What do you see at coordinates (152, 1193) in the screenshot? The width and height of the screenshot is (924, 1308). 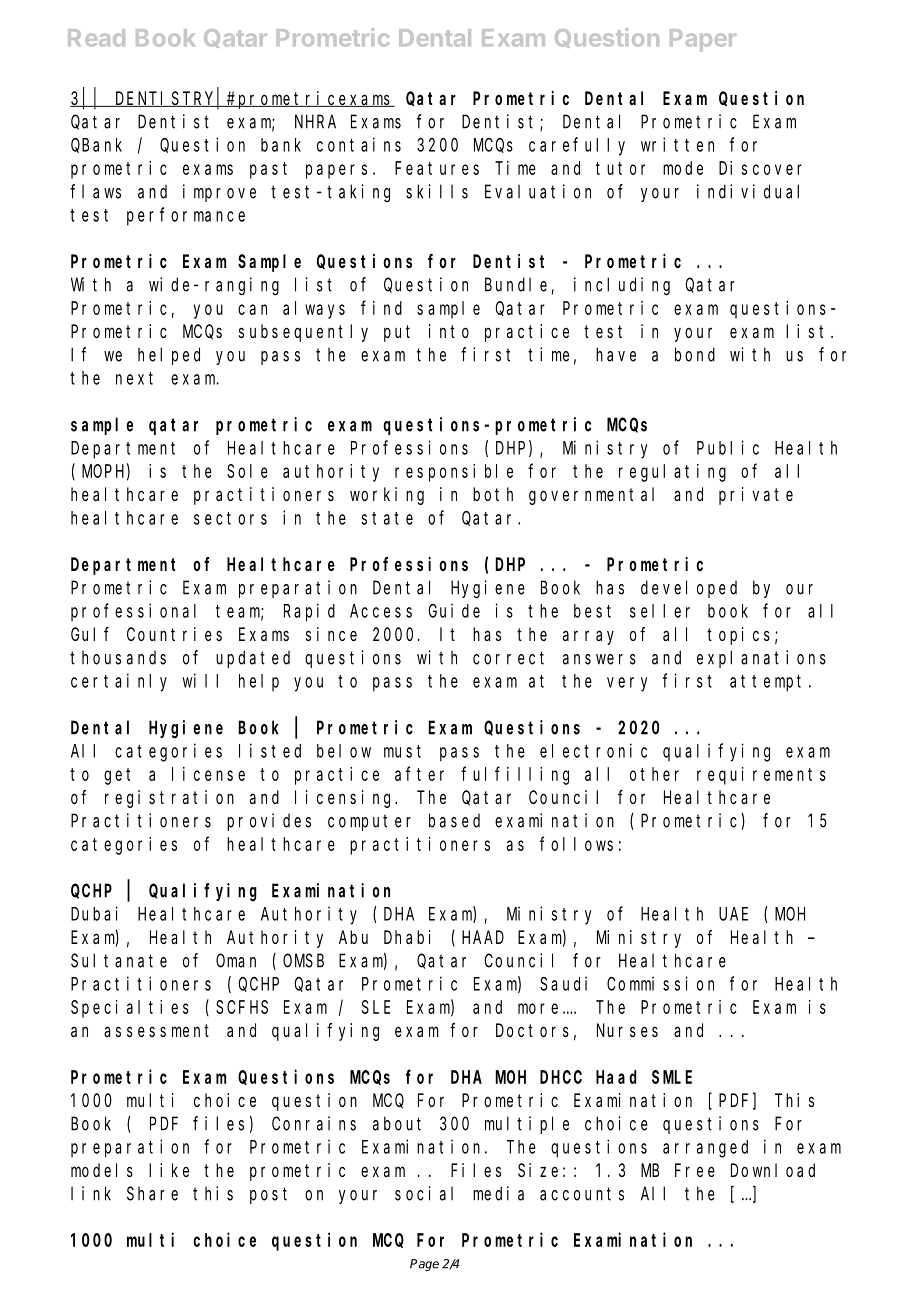 I see `Share` at bounding box center [152, 1193].
